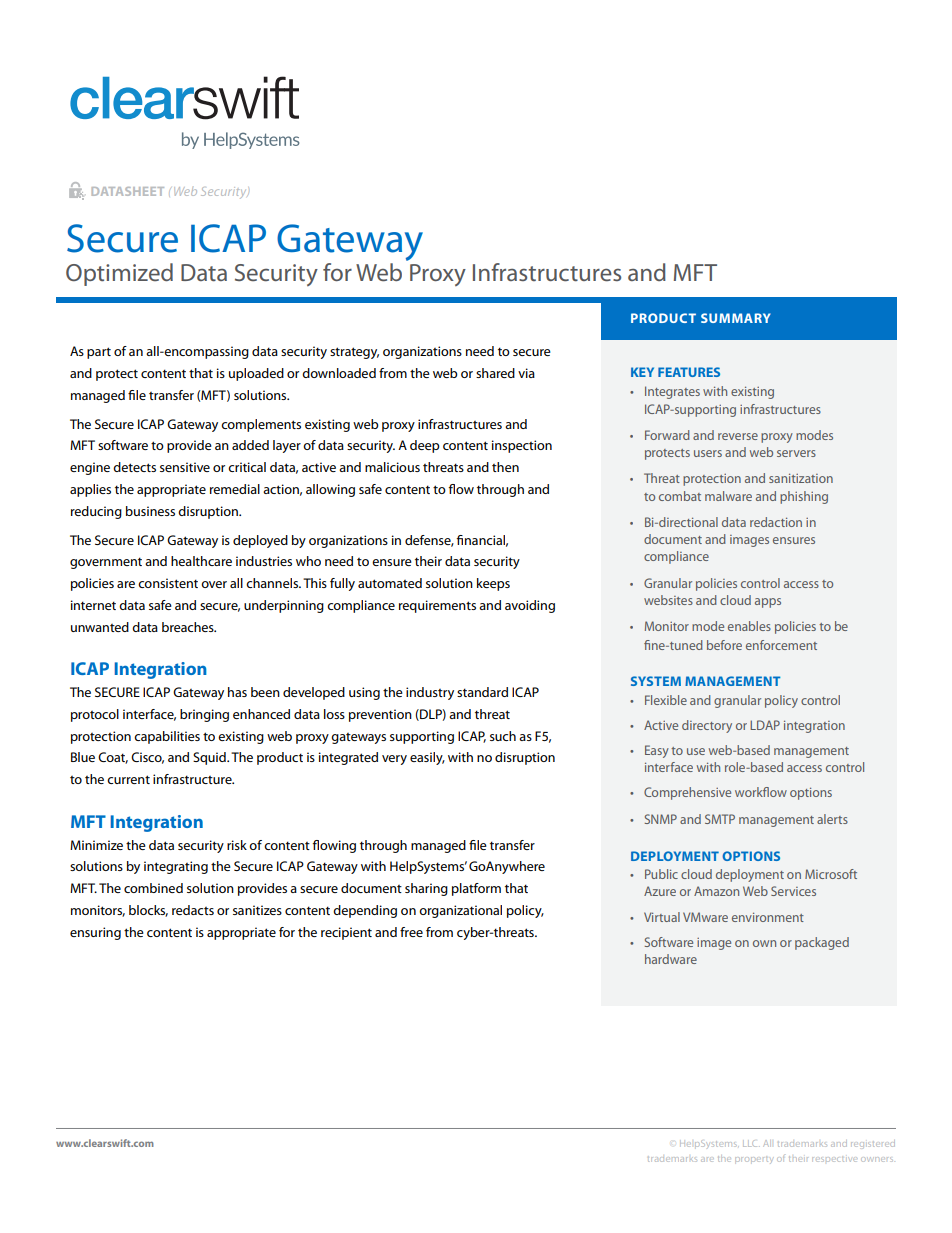 This screenshot has width=952, height=1233. What do you see at coordinates (95, 933) in the screenshot?
I see `ensuring` at bounding box center [95, 933].
